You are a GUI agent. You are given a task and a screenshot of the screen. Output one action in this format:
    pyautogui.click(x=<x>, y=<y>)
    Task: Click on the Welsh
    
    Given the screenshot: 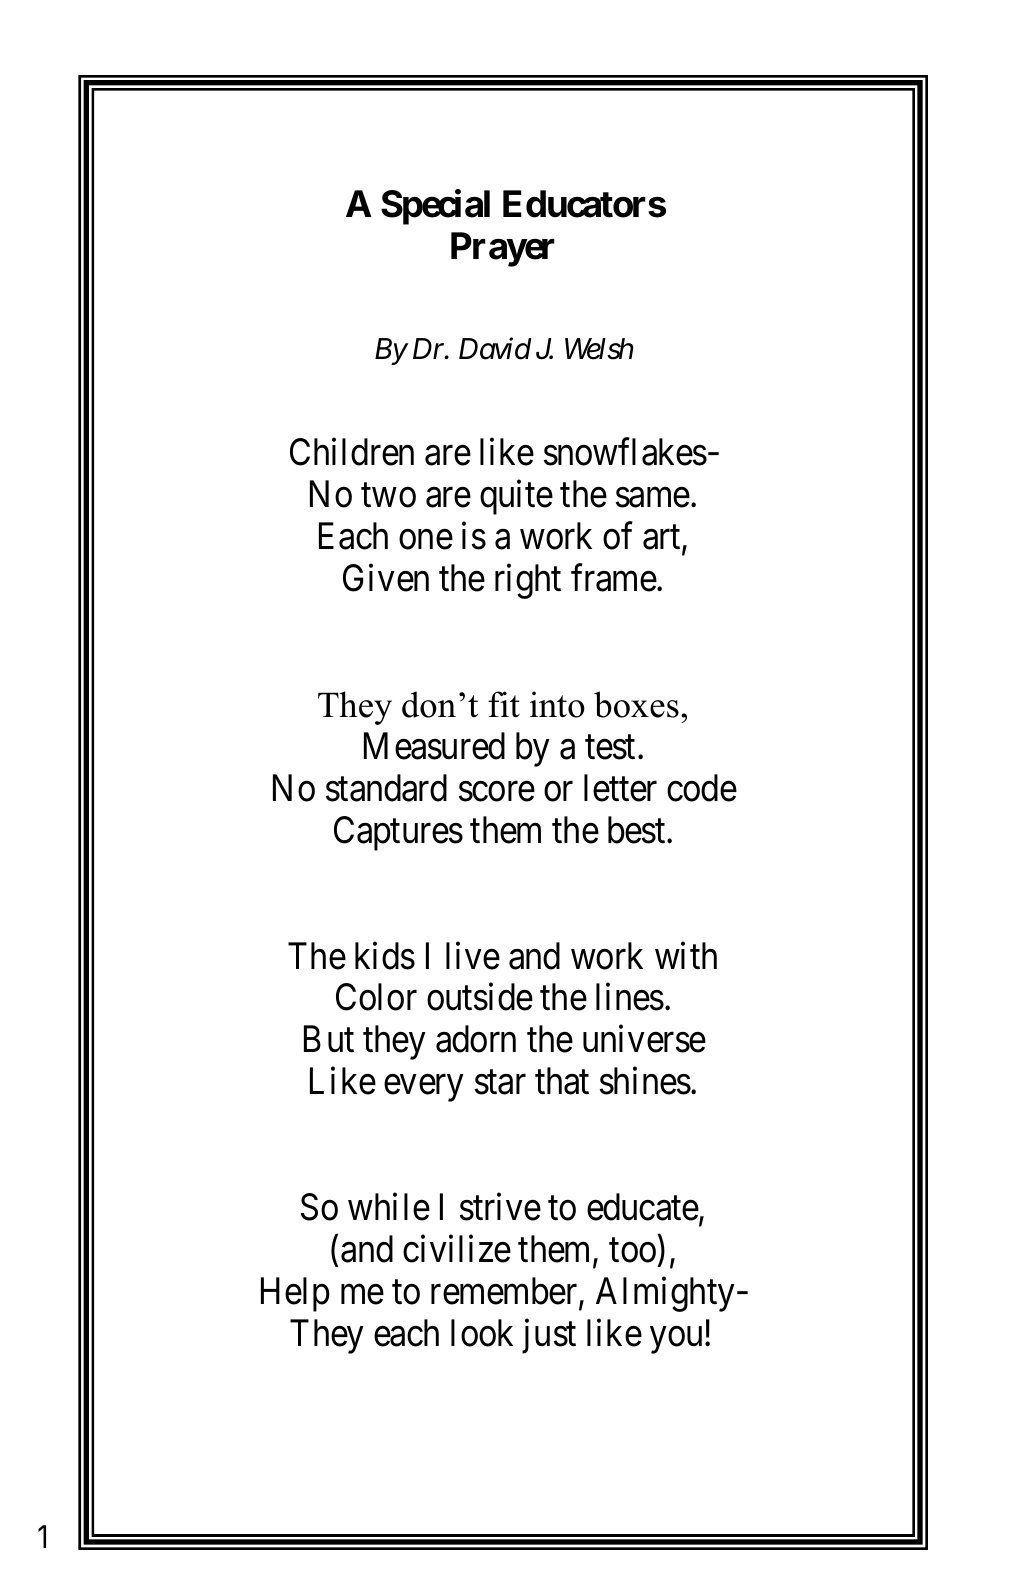 What is the action you would take?
    pyautogui.click(x=599, y=349)
